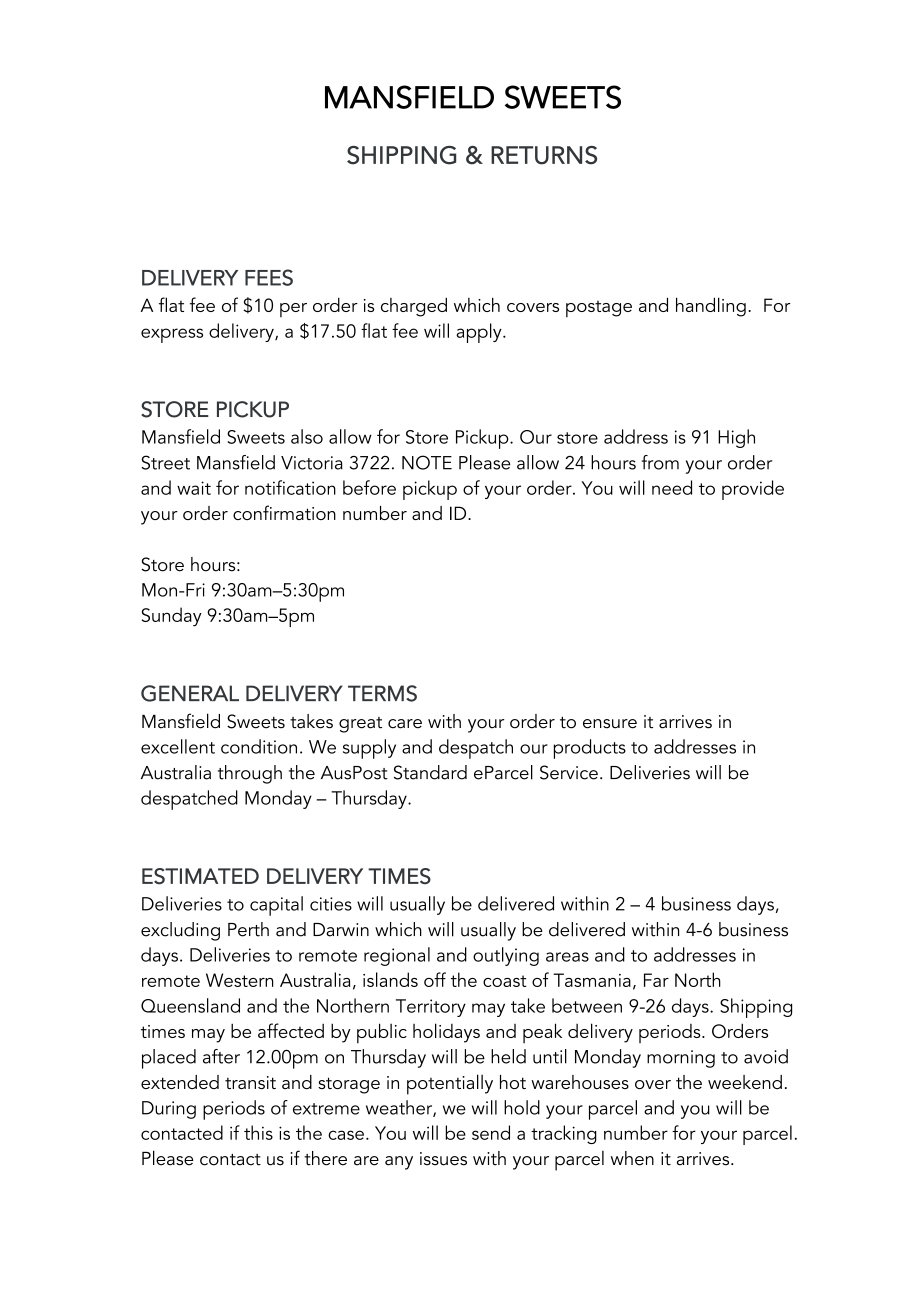 This page has height=1308, width=924. Describe the element at coordinates (544, 155) in the page. I see `RETURNS` at that location.
